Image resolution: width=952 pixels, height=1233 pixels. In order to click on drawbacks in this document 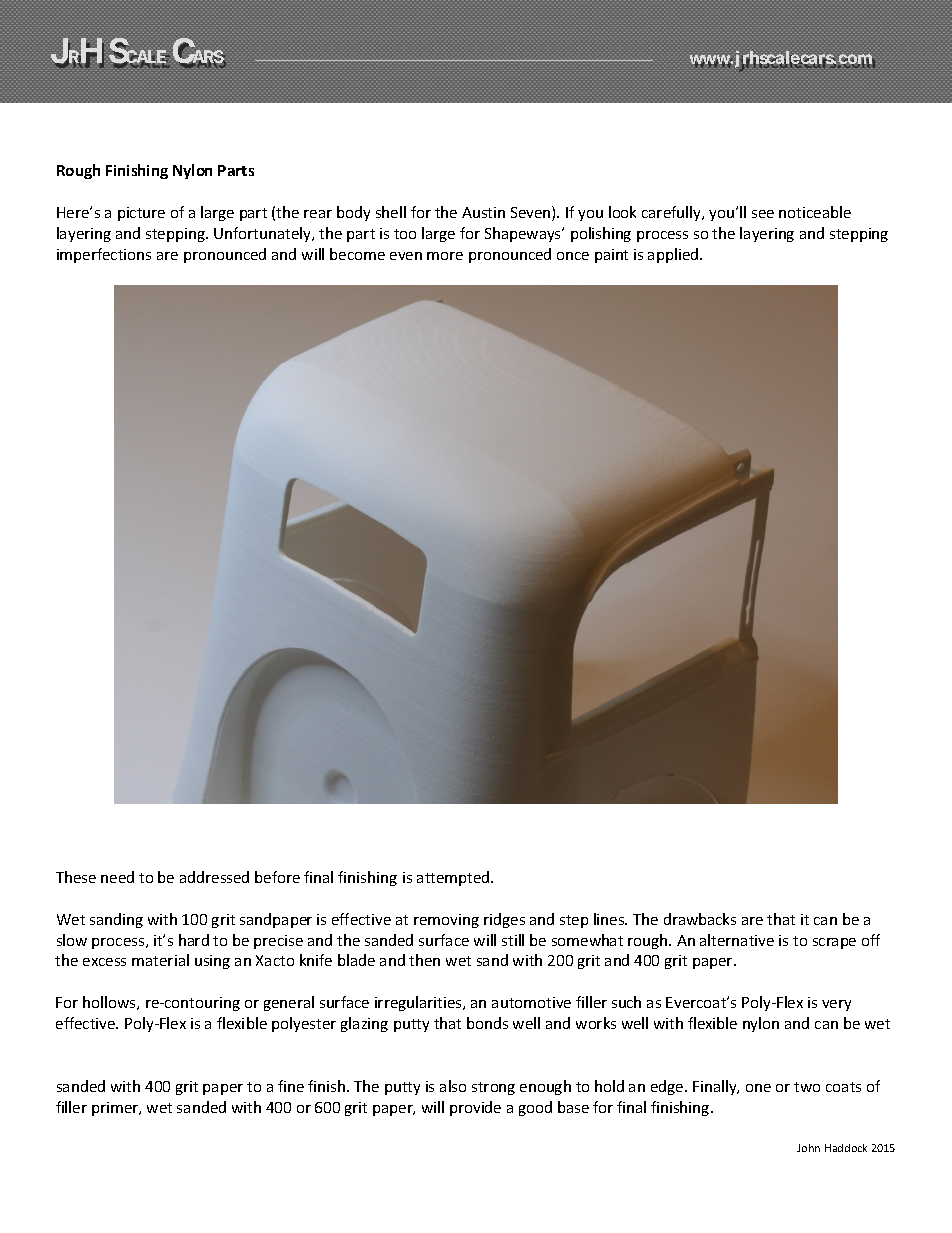, I will do `click(700, 919)`.
